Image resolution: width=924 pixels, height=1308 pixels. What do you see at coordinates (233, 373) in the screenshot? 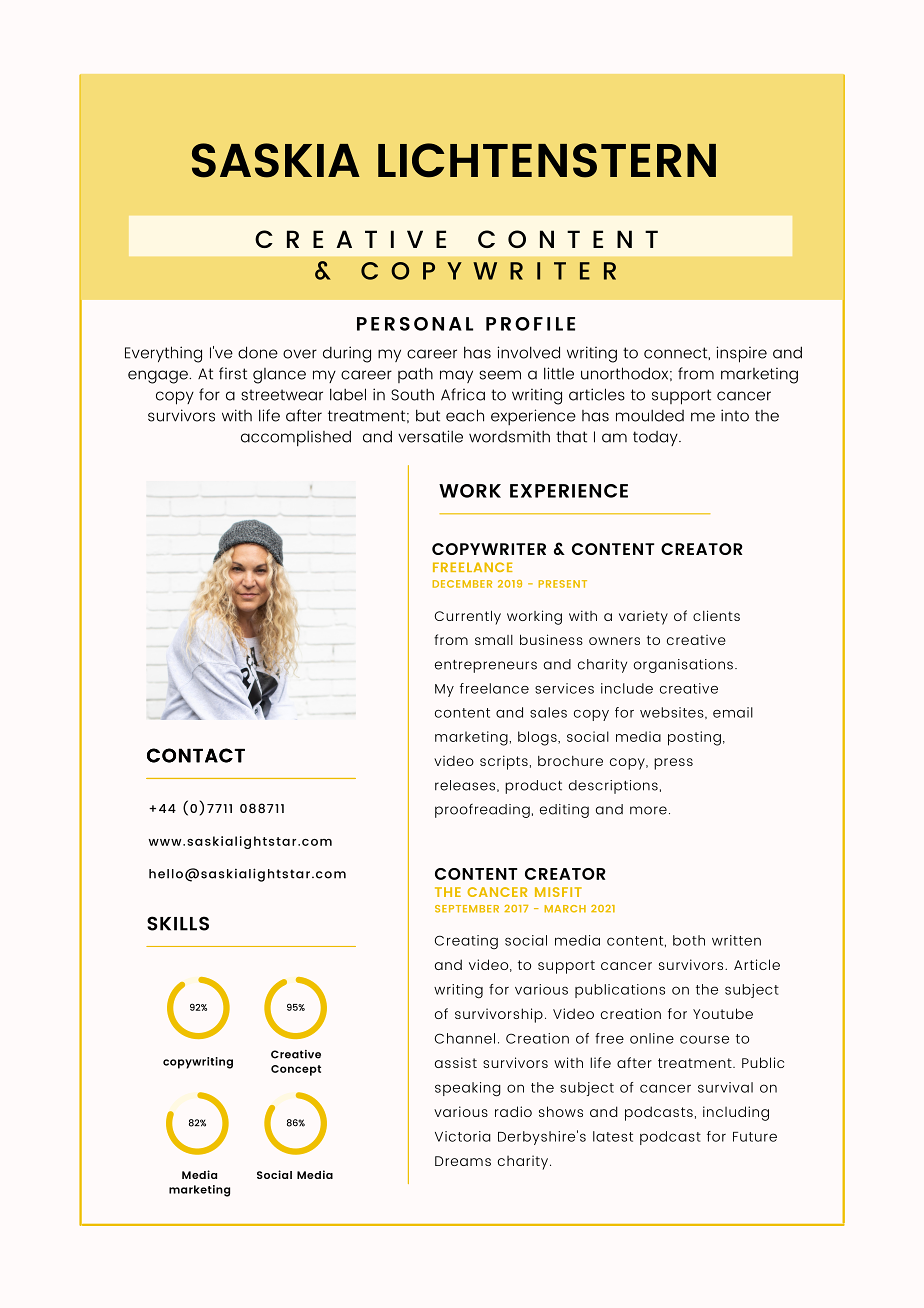
I see `first` at bounding box center [233, 373].
